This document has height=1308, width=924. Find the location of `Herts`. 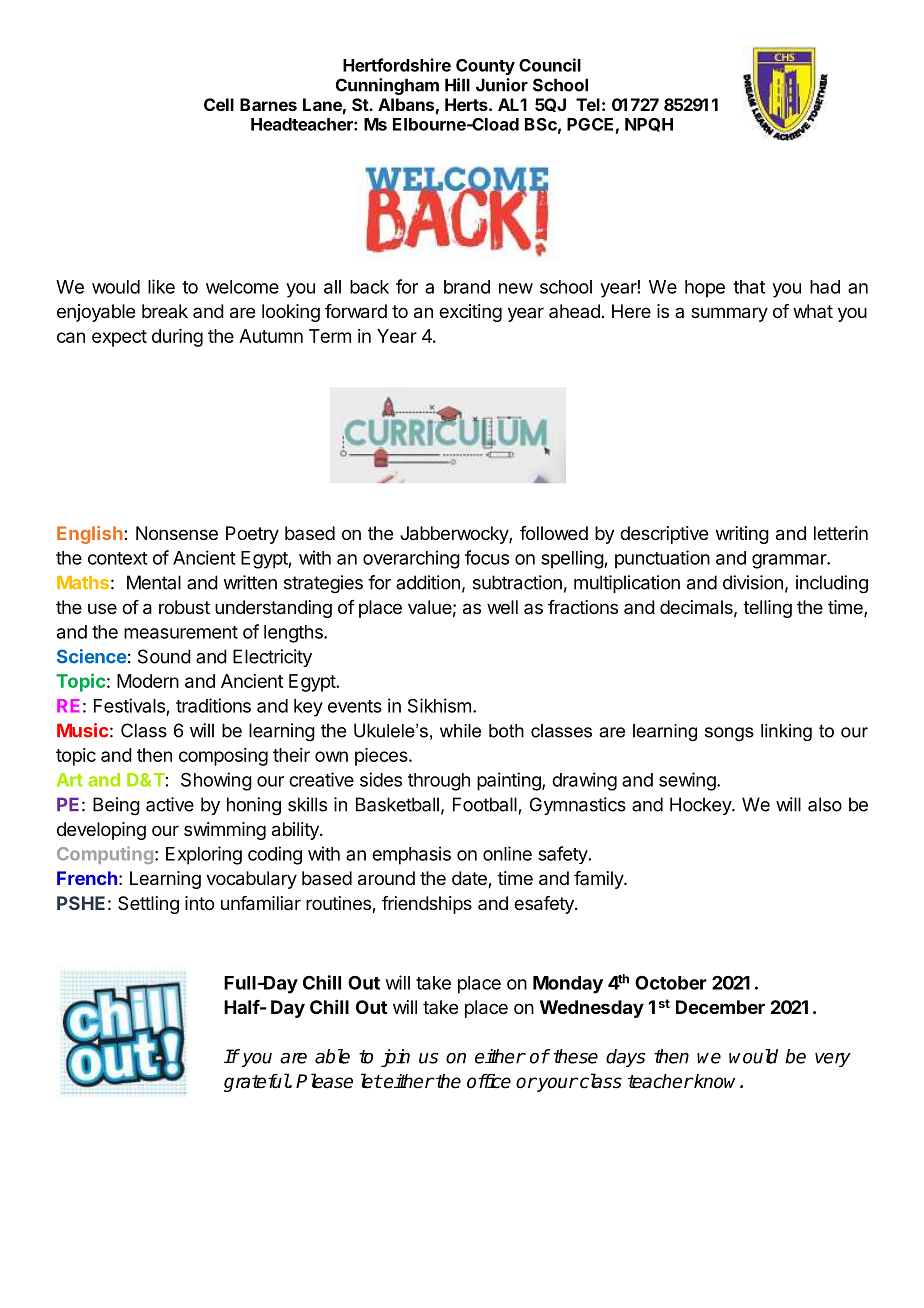

Herts is located at coordinates (467, 104).
